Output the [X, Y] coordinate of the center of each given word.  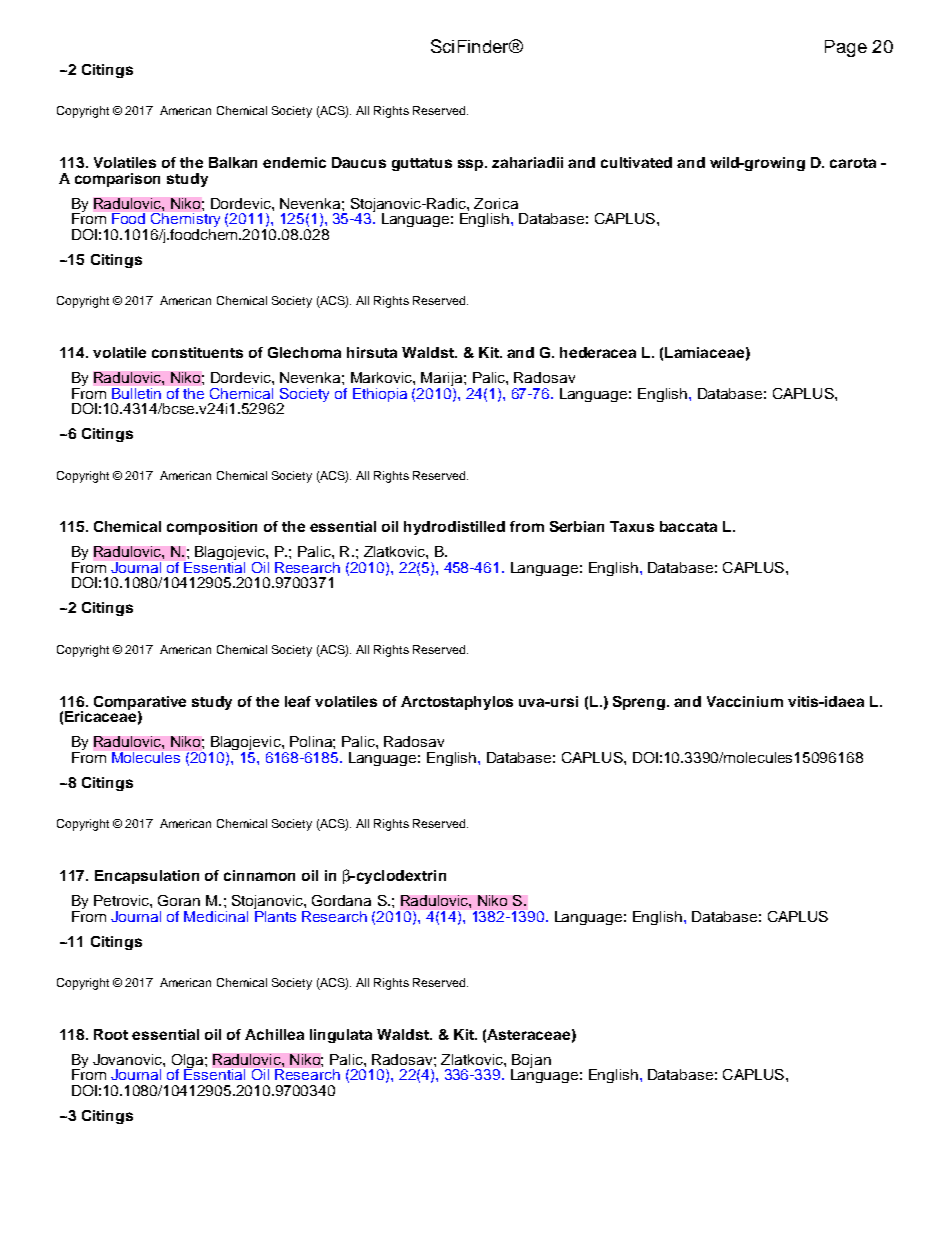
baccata [688, 526]
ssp [472, 165]
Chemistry [185, 220]
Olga [189, 1062]
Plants [275, 915]
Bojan [531, 1062]
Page [846, 48]
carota [853, 163]
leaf [298, 701]
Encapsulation [147, 877]
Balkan [233, 162]
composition [212, 528]
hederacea [598, 352]
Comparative [140, 704]
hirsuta [372, 352]
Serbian [577, 526]
